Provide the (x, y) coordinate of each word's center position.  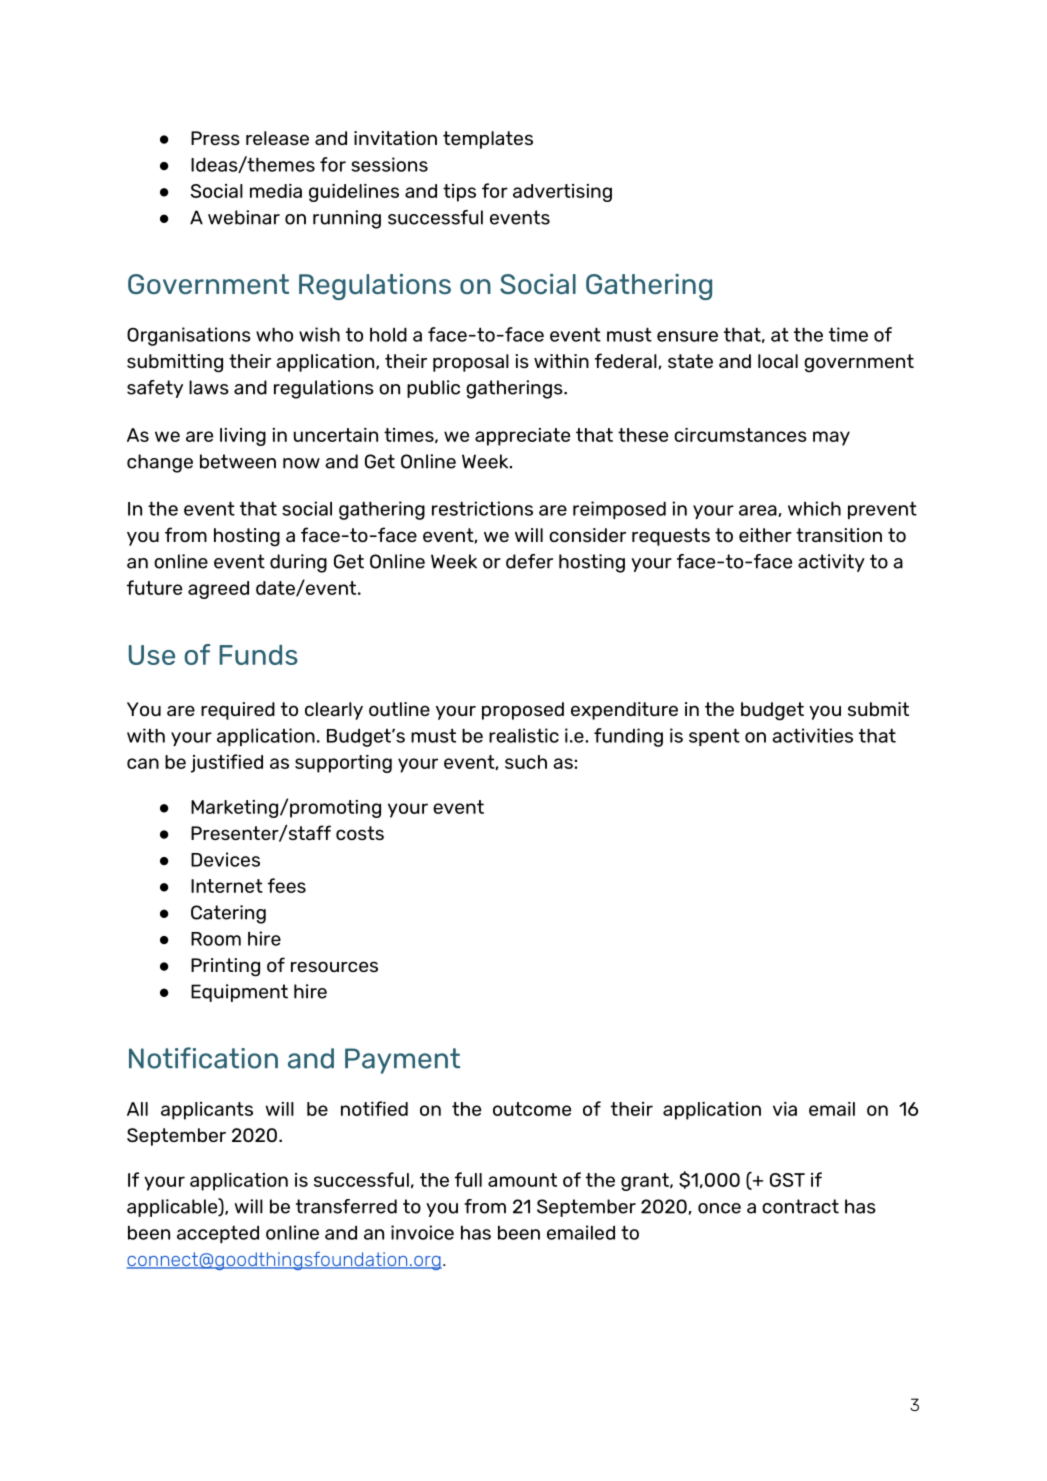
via (785, 1109)
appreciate (522, 437)
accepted (218, 1234)
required (238, 711)
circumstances (740, 435)
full (468, 1179)
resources (334, 966)
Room (216, 939)
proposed (523, 711)
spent (714, 737)
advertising (562, 193)
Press (215, 138)
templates (488, 140)
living (243, 437)
